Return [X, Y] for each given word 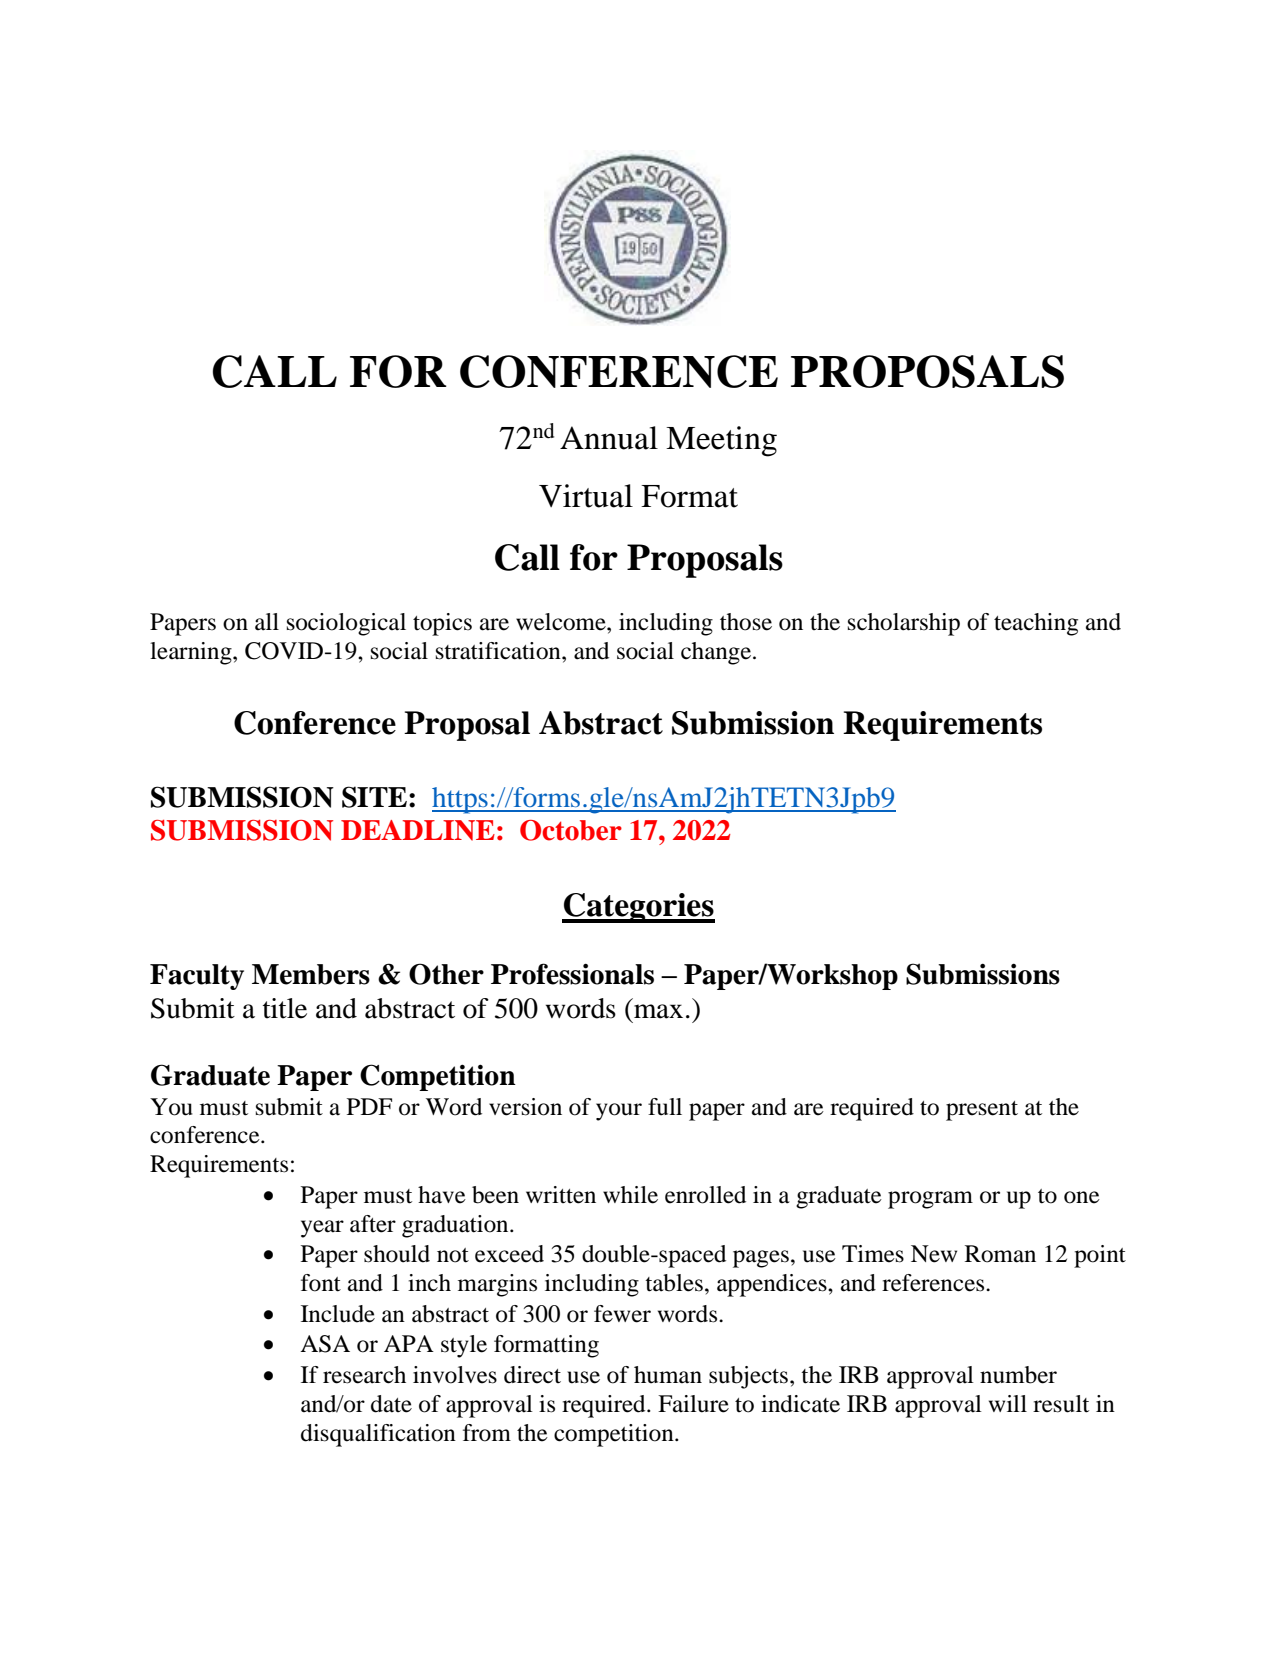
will [1008, 1403]
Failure [693, 1404]
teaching [1036, 624]
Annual [609, 438]
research [364, 1375]
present [982, 1111]
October [571, 830]
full [665, 1107]
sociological [346, 624]
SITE [374, 797]
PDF [369, 1106]
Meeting [721, 441]
